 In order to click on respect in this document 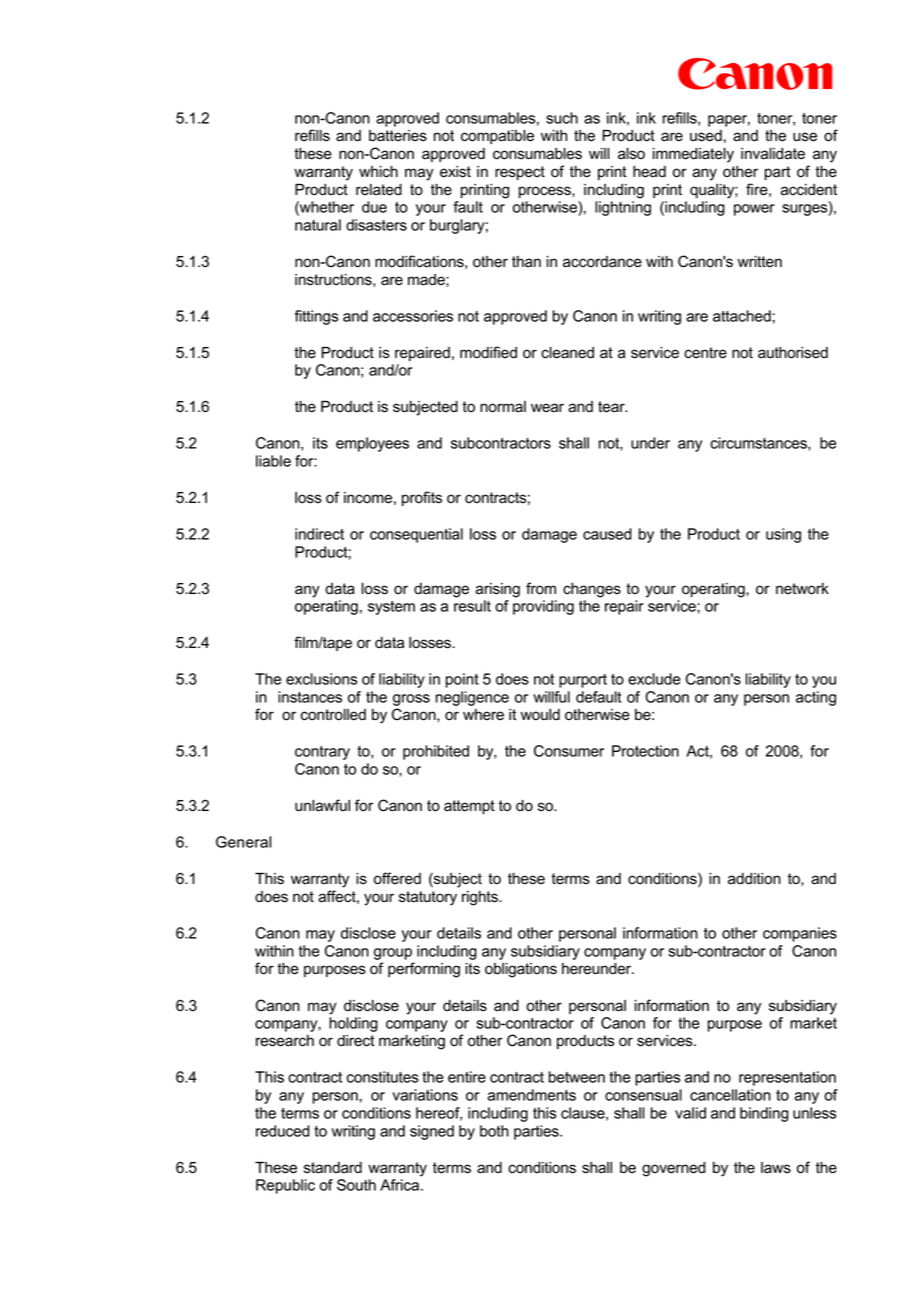, I will do `click(520, 173)`.
